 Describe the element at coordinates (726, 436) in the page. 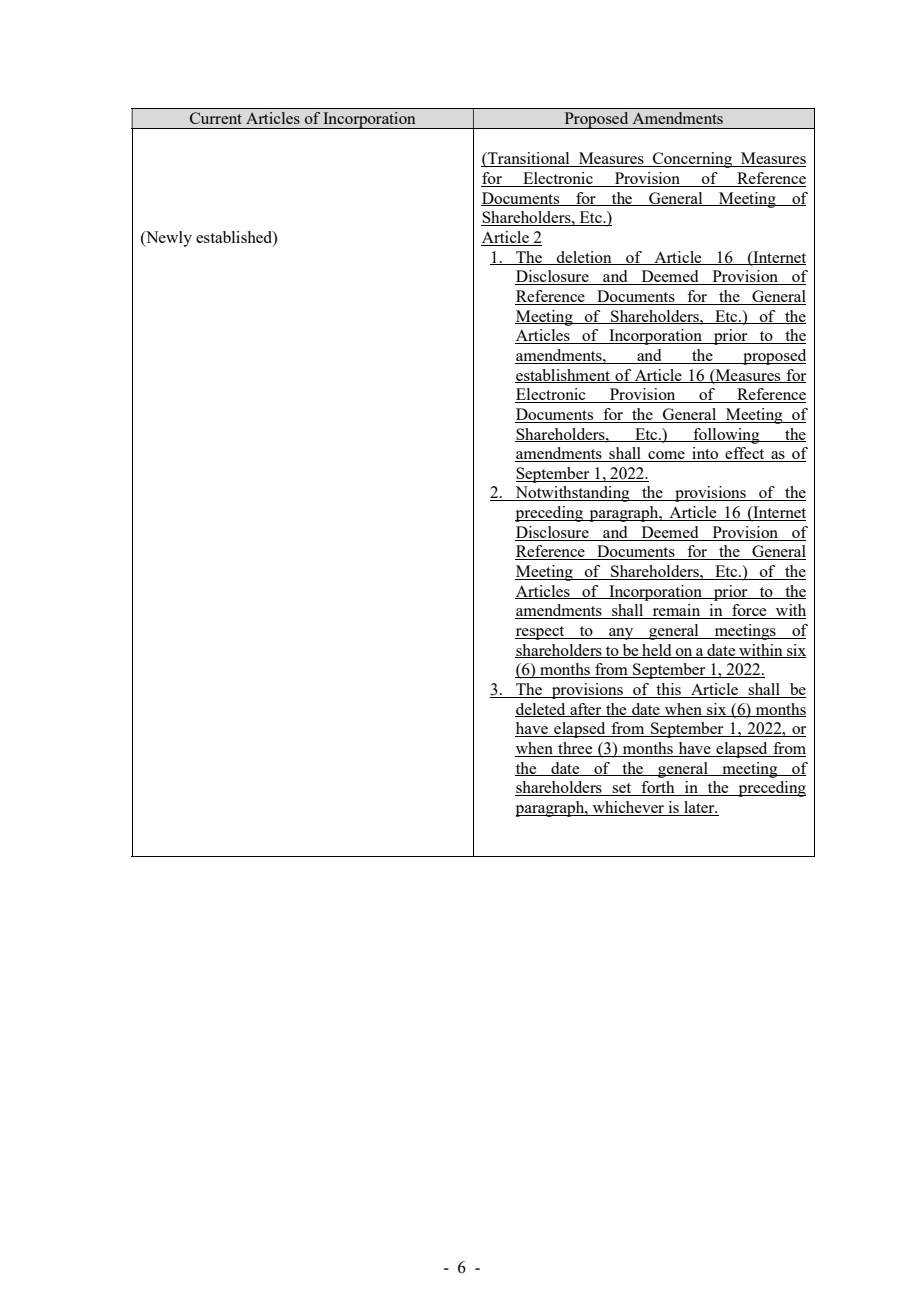

I see `following` at that location.
